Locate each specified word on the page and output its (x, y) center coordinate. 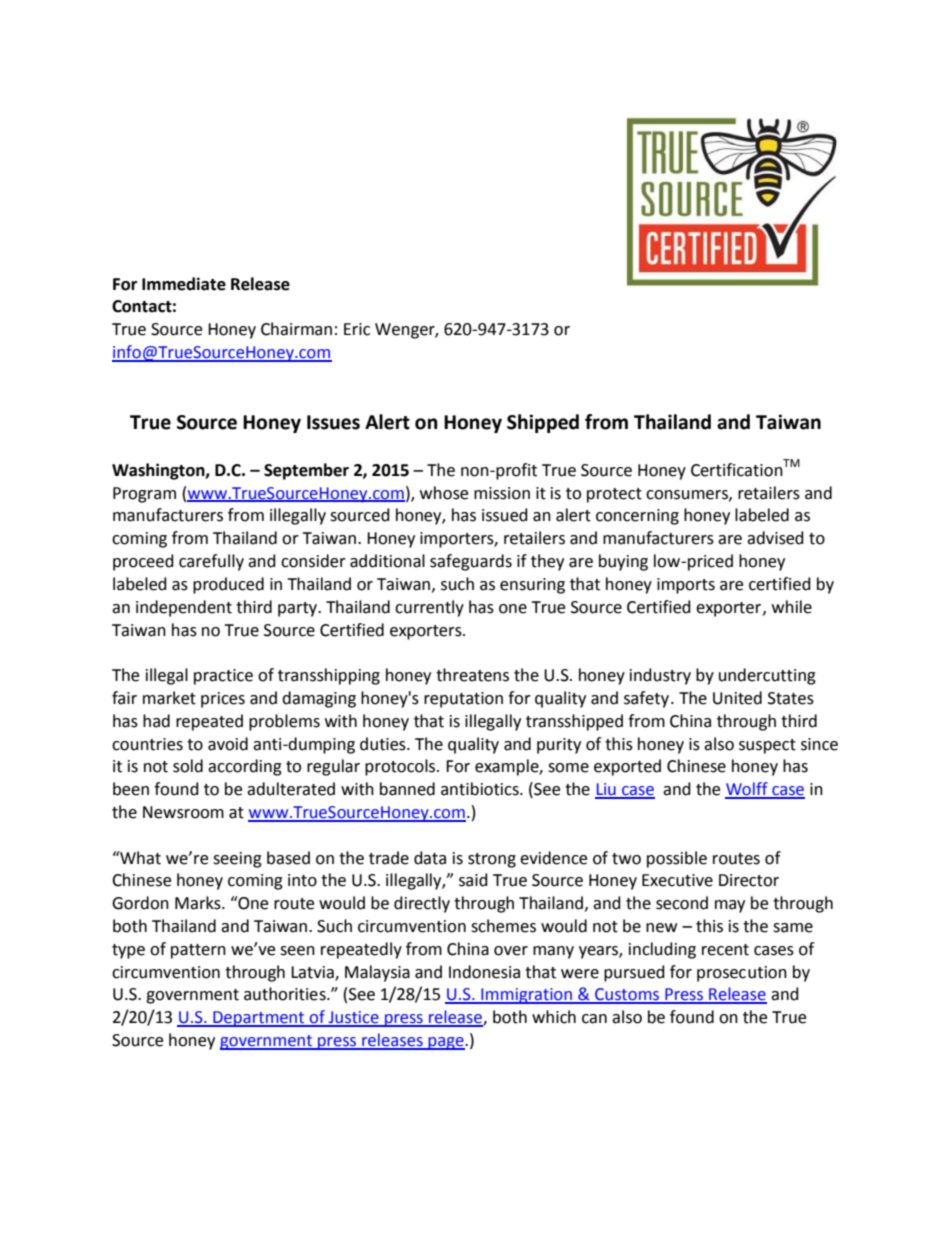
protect (614, 495)
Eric (357, 329)
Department (259, 1019)
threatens (472, 675)
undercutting (767, 676)
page (446, 1043)
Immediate (184, 284)
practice (223, 677)
